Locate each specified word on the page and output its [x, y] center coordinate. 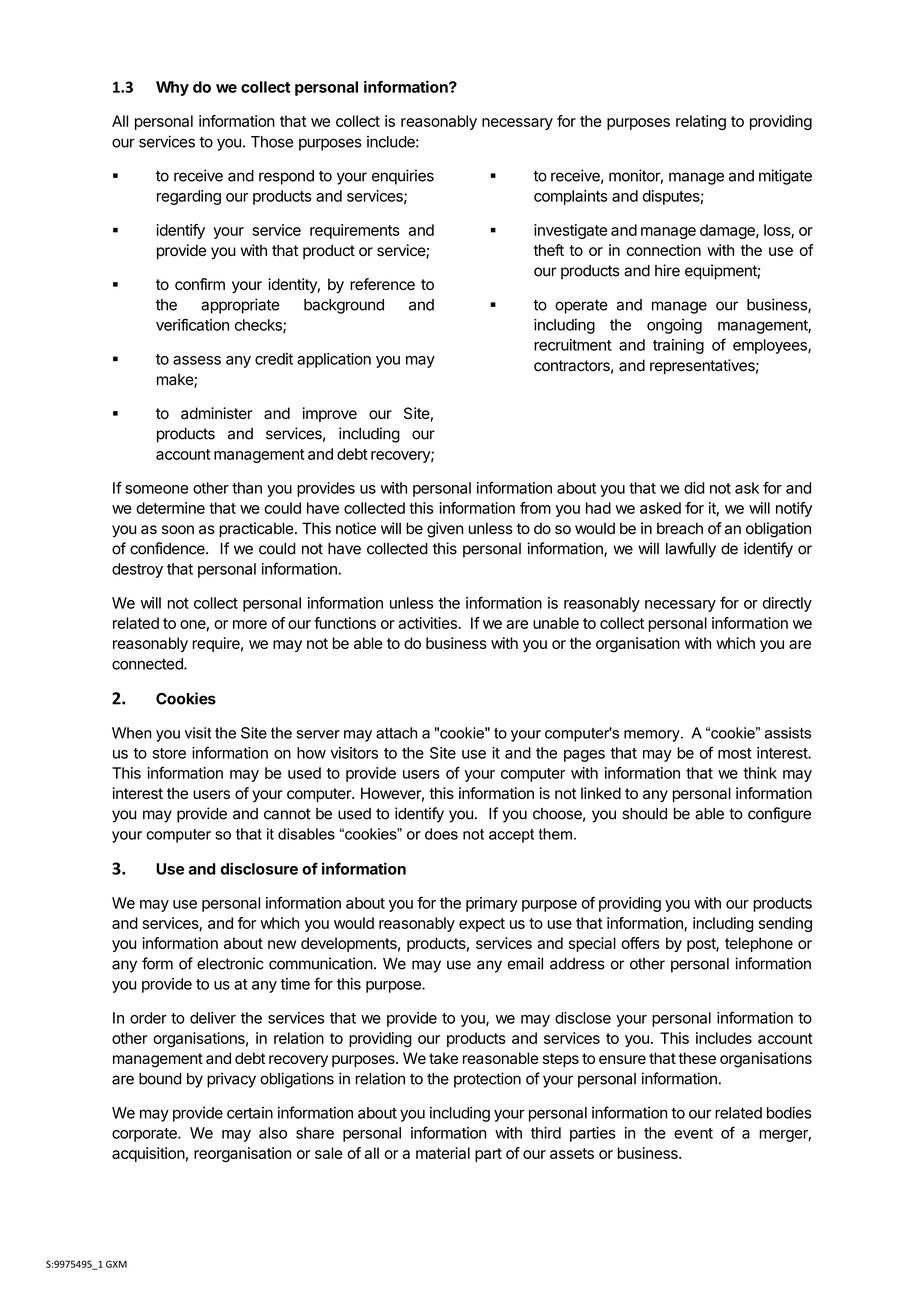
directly [787, 604]
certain [250, 1113]
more [250, 624]
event [693, 1133]
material [443, 1153]
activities [428, 623]
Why [172, 88]
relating [701, 122]
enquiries [403, 177]
